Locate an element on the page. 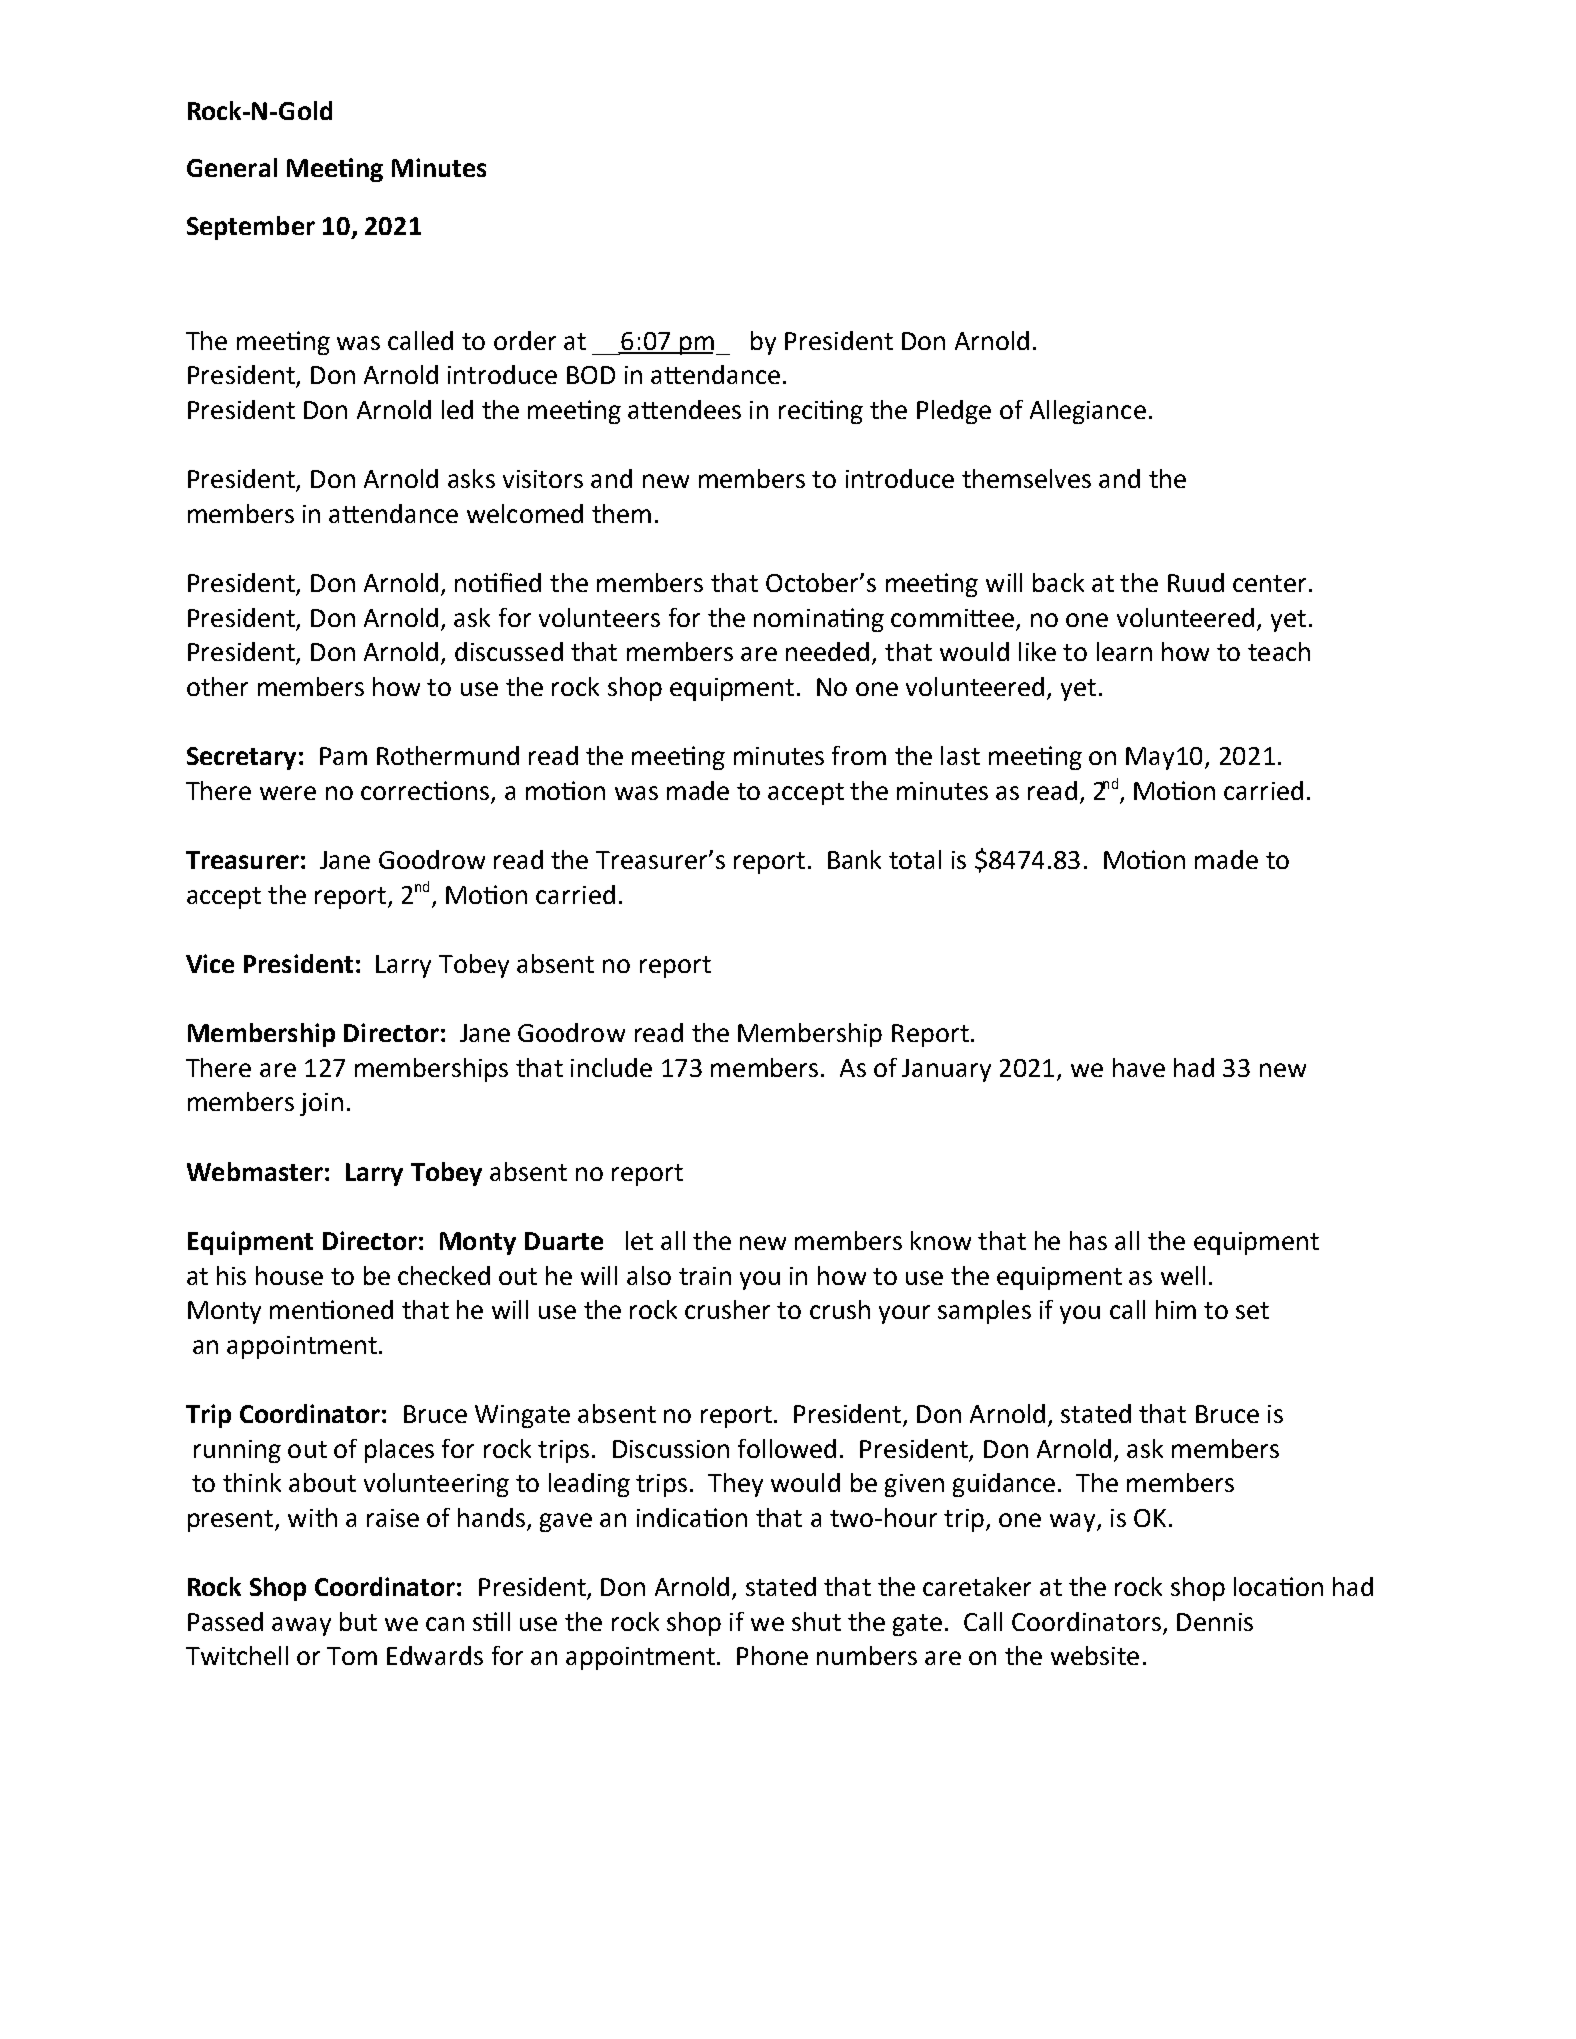 Image resolution: width=1576 pixels, height=2039 pixels. learn is located at coordinates (1124, 651).
